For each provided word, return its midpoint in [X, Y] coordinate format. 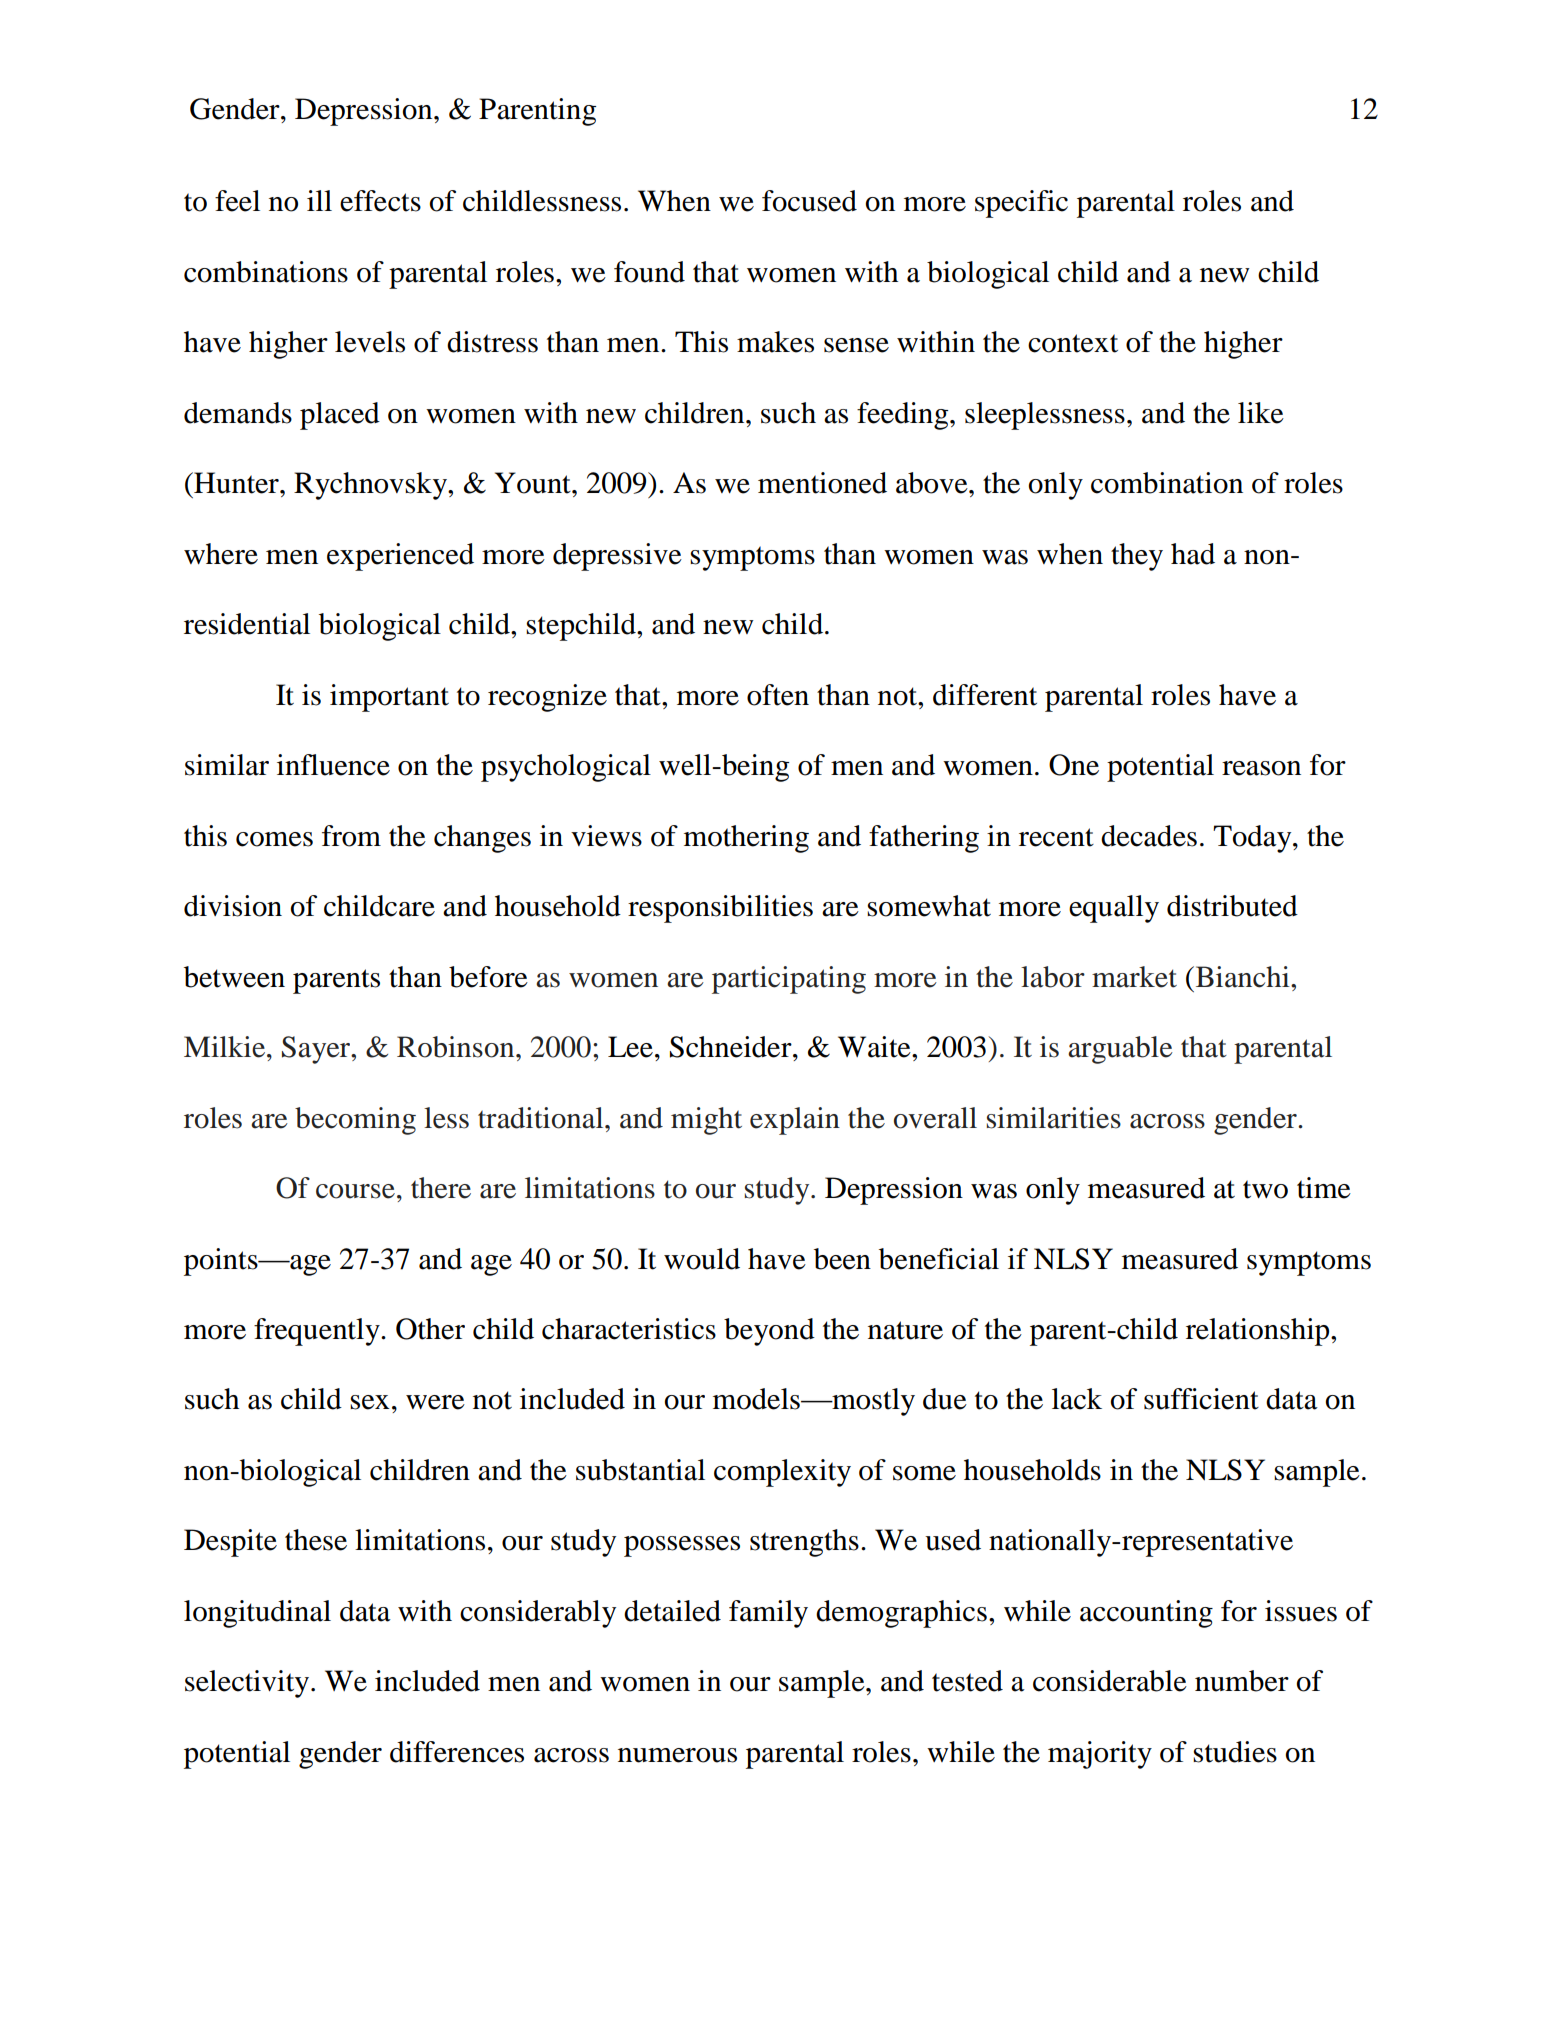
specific [1021, 204]
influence [333, 765]
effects [380, 201]
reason [1261, 768]
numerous [677, 1755]
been [842, 1259]
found [649, 272]
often [778, 695]
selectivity [248, 1684]
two [1265, 1189]
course [355, 1191]
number [1242, 1681]
